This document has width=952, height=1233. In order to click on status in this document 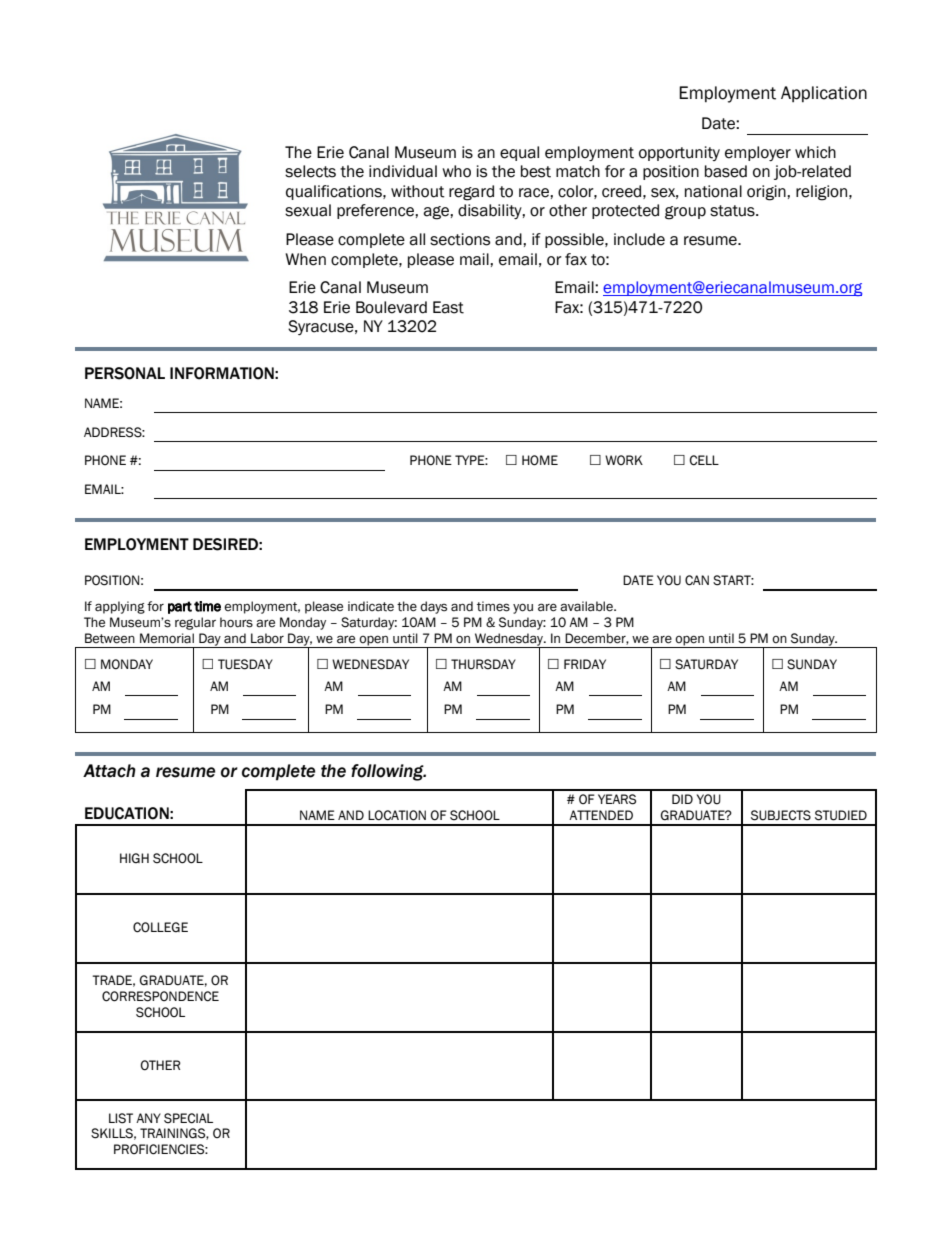, I will do `click(733, 211)`.
